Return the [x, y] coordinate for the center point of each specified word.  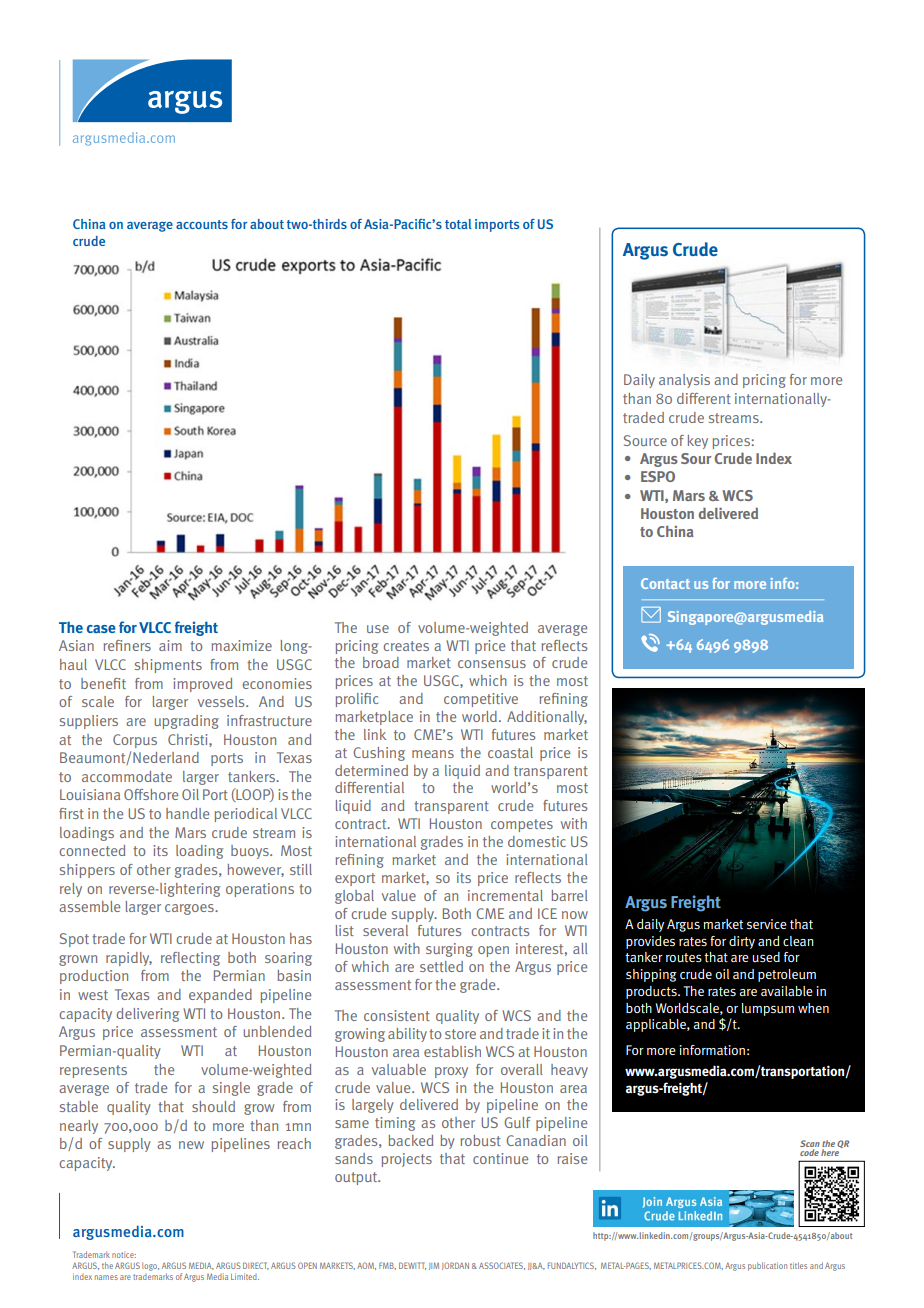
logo [150, 1266]
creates [406, 646]
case [101, 629]
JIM [434, 1266]
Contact [665, 583]
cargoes [190, 909]
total [458, 224]
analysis [684, 381]
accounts [202, 224]
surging [449, 950]
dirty [742, 942]
